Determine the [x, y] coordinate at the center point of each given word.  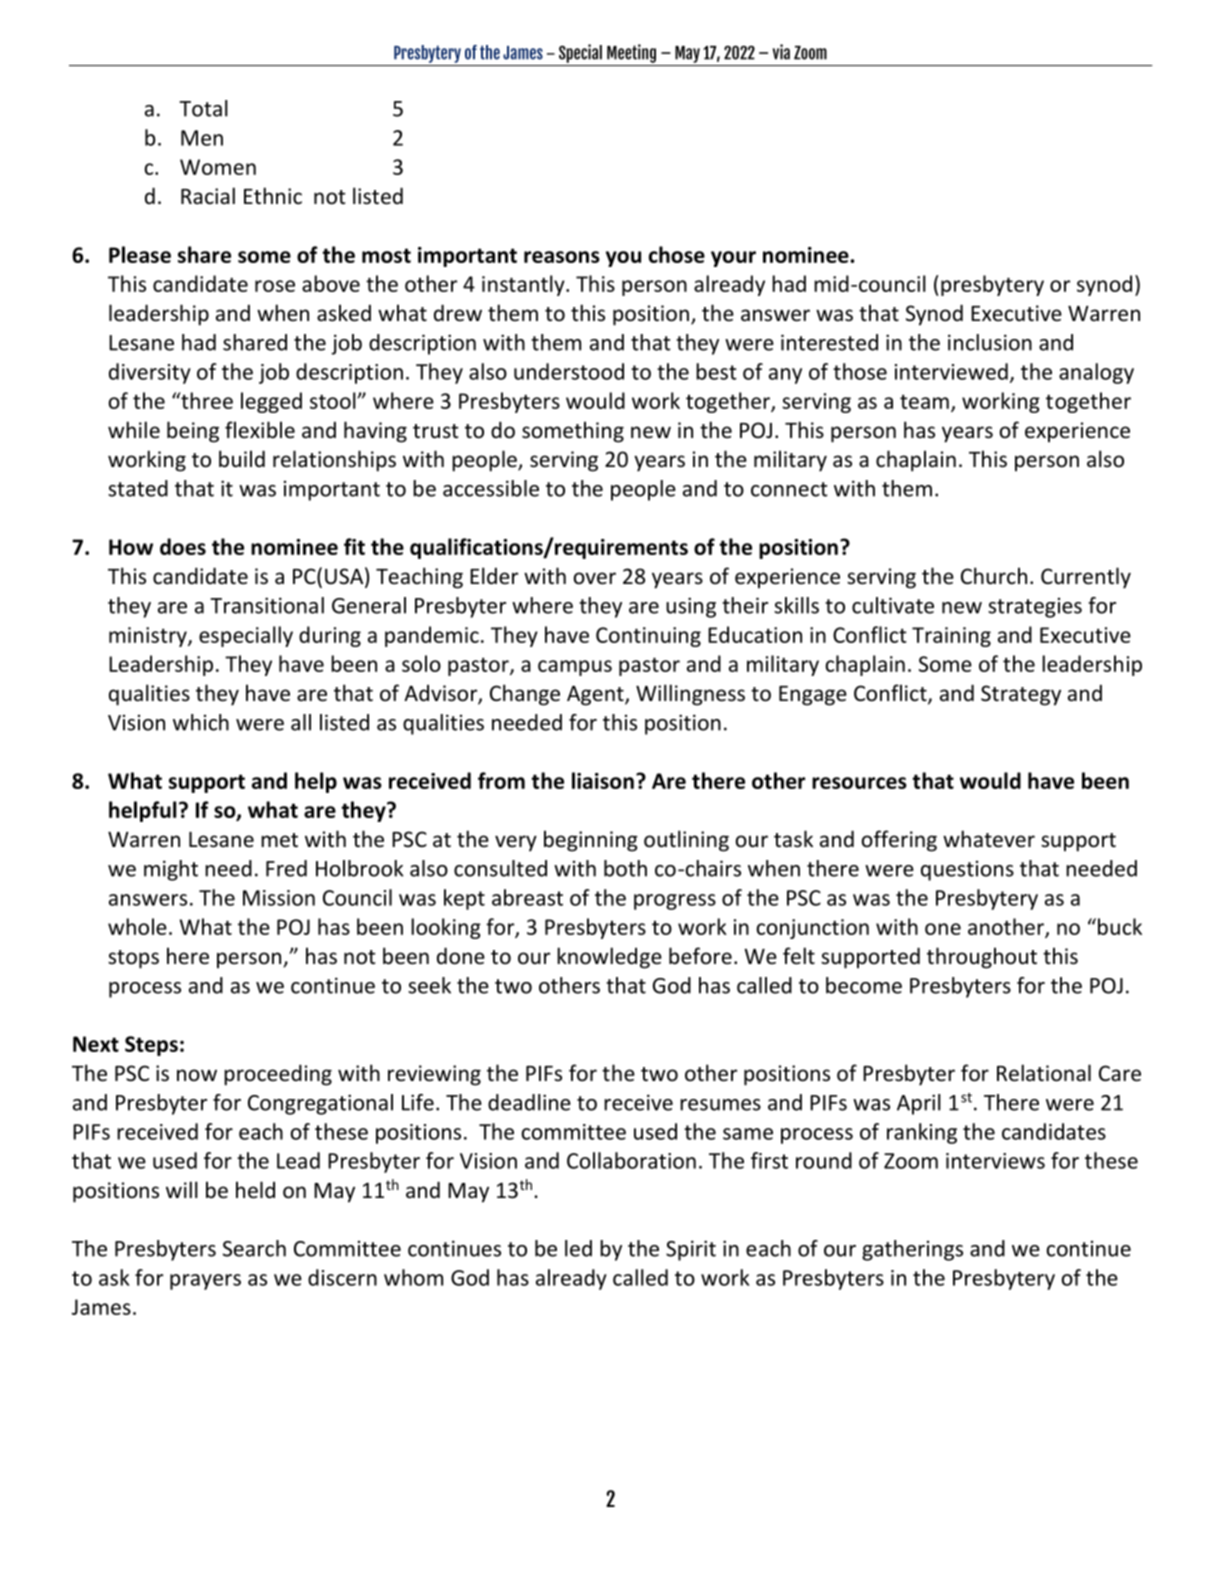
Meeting [631, 53]
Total [203, 108]
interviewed [951, 371]
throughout [982, 958]
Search [254, 1248]
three [206, 400]
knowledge [609, 958]
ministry [149, 637]
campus [575, 668]
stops [133, 959]
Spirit [691, 1250]
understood [569, 371]
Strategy [1021, 695]
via [781, 52]
